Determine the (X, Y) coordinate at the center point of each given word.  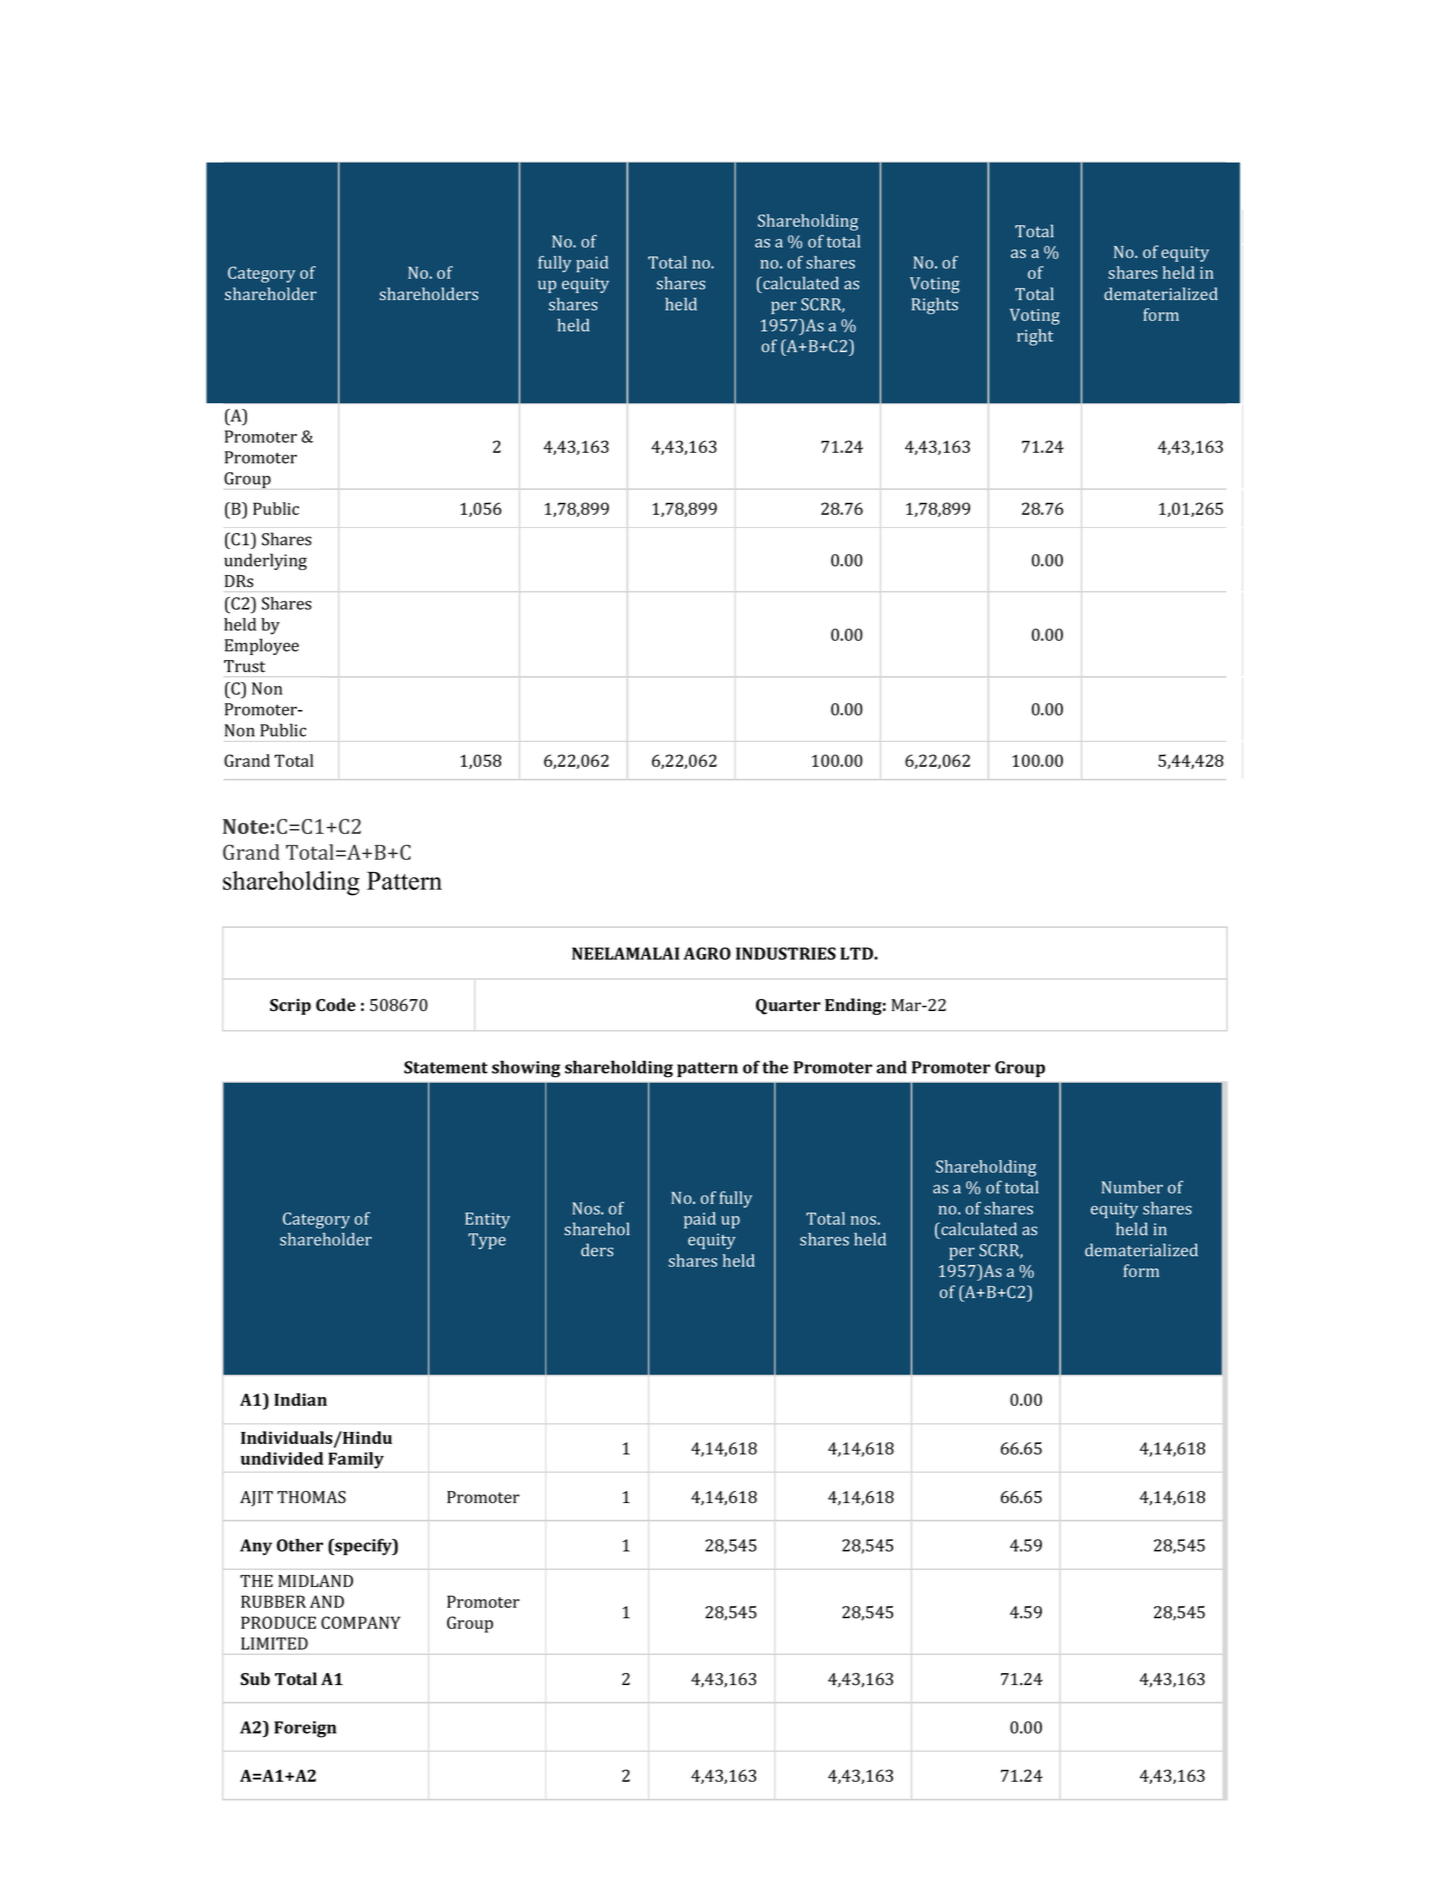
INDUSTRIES (786, 953)
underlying (265, 561)
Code (336, 1005)
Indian (300, 1399)
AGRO (707, 953)
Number (1132, 1187)
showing (526, 1069)
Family (356, 1460)
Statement (446, 1067)
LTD (857, 953)
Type (487, 1241)
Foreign (305, 1729)
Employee (262, 646)
